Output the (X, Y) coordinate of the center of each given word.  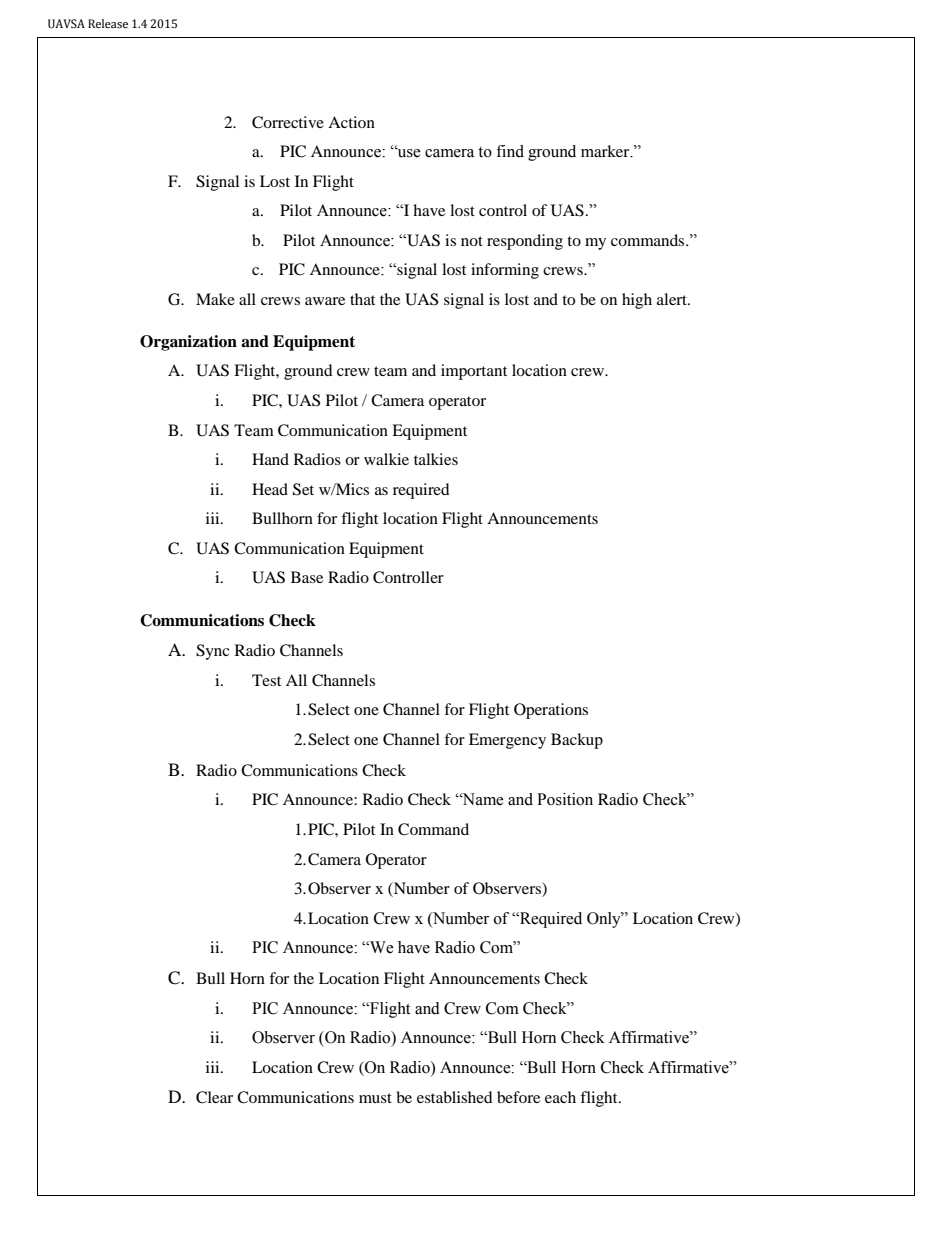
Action (351, 122)
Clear (214, 1097)
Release (108, 24)
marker (606, 151)
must (375, 1098)
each (560, 1097)
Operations (551, 711)
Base (307, 577)
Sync (213, 652)
